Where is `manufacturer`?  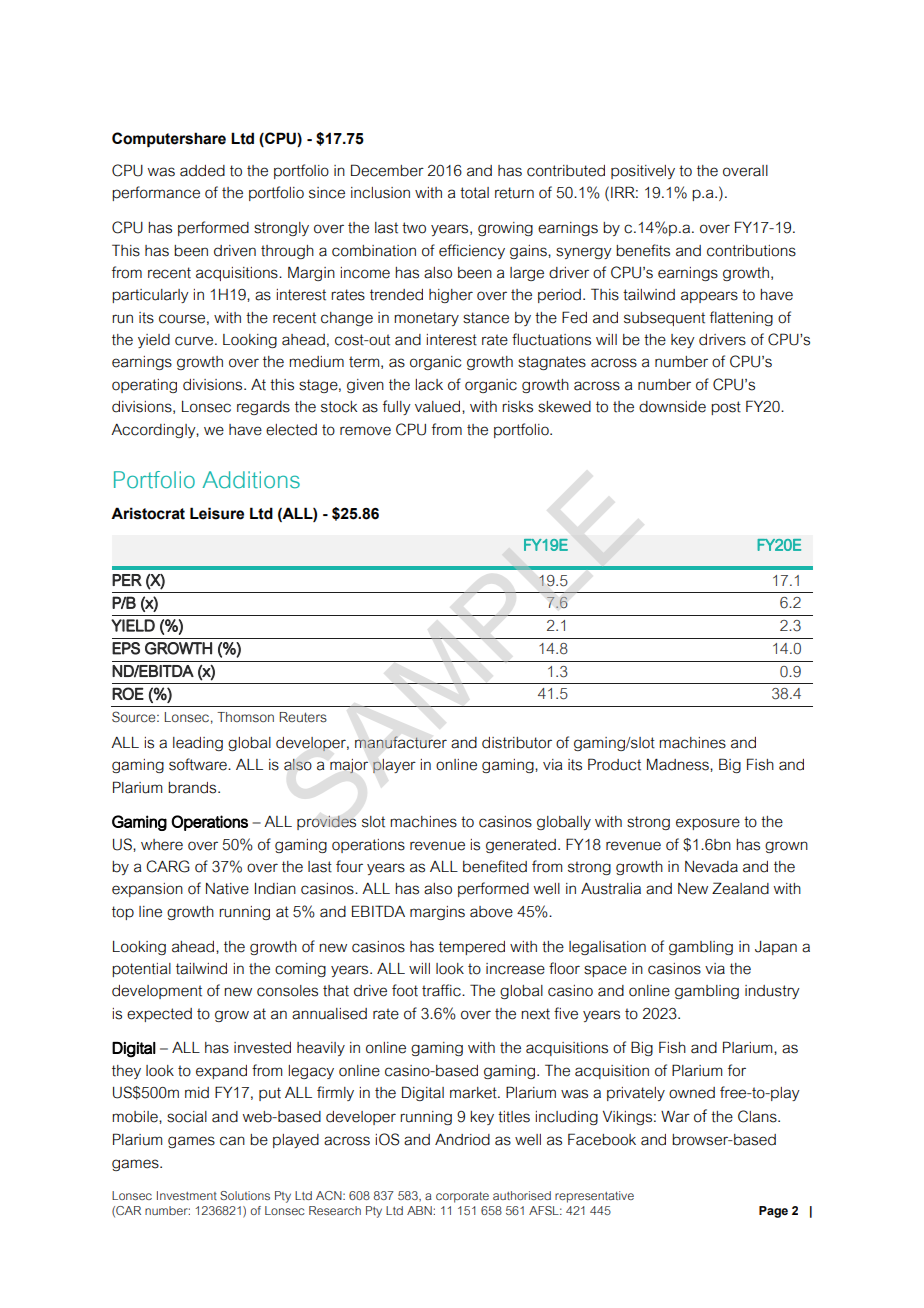
manufacturer is located at coordinates (401, 742).
